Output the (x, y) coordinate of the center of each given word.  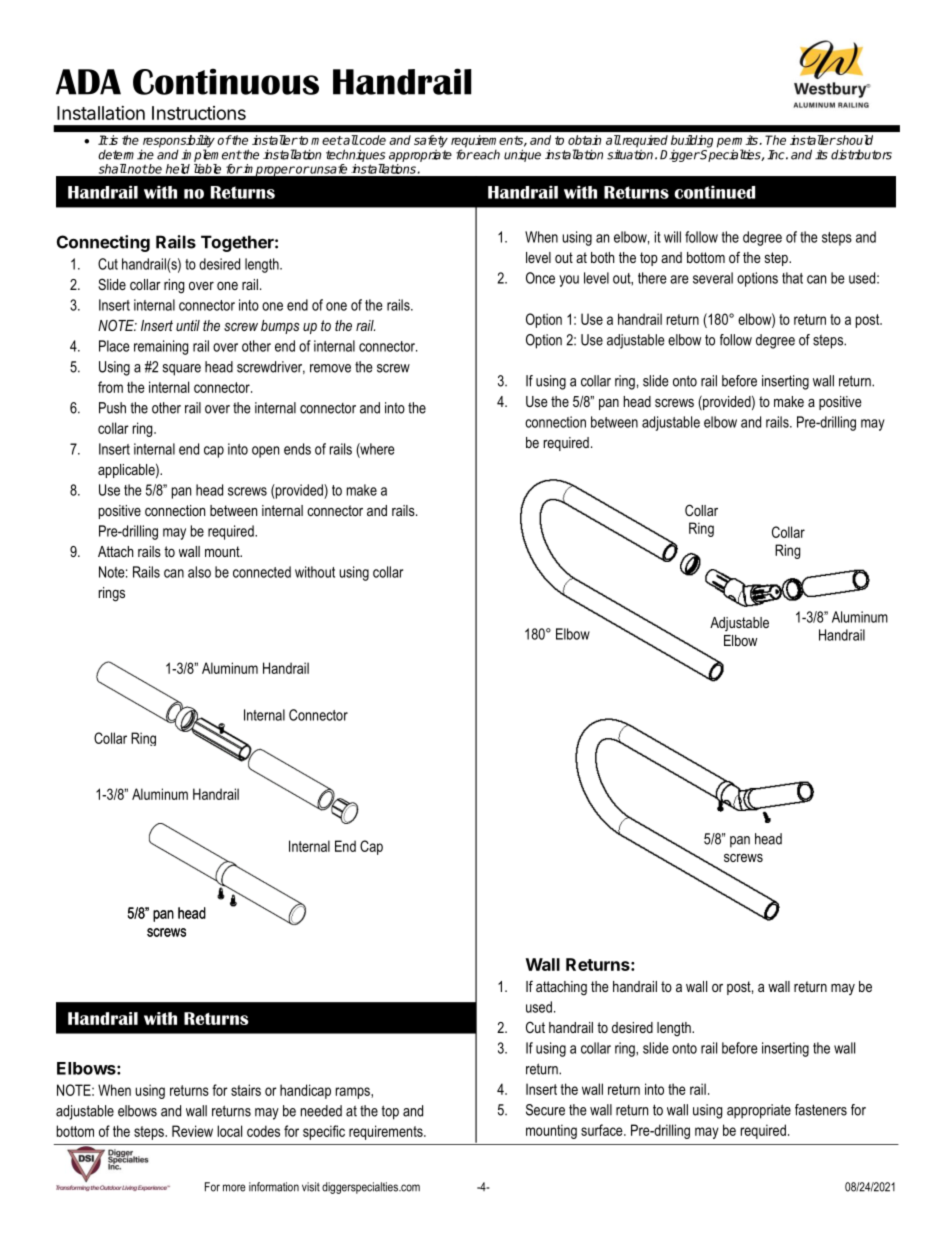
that (792, 278)
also (199, 572)
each (486, 155)
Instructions (199, 113)
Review (192, 1131)
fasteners (821, 1110)
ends (297, 449)
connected (262, 572)
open (265, 452)
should (854, 140)
